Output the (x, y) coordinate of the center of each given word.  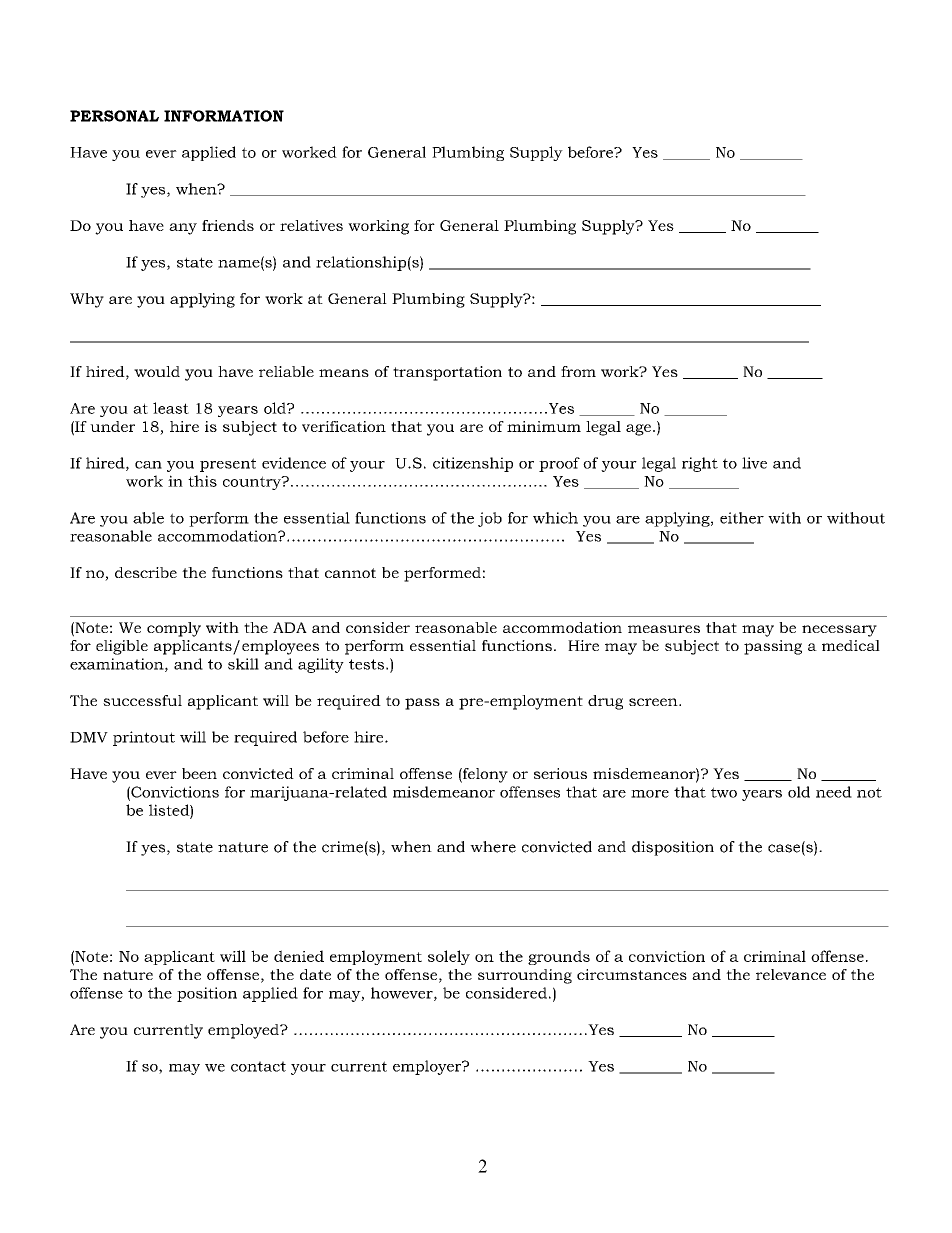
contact (258, 1066)
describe (146, 572)
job (490, 519)
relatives (311, 225)
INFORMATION (224, 116)
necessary (839, 631)
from (578, 371)
